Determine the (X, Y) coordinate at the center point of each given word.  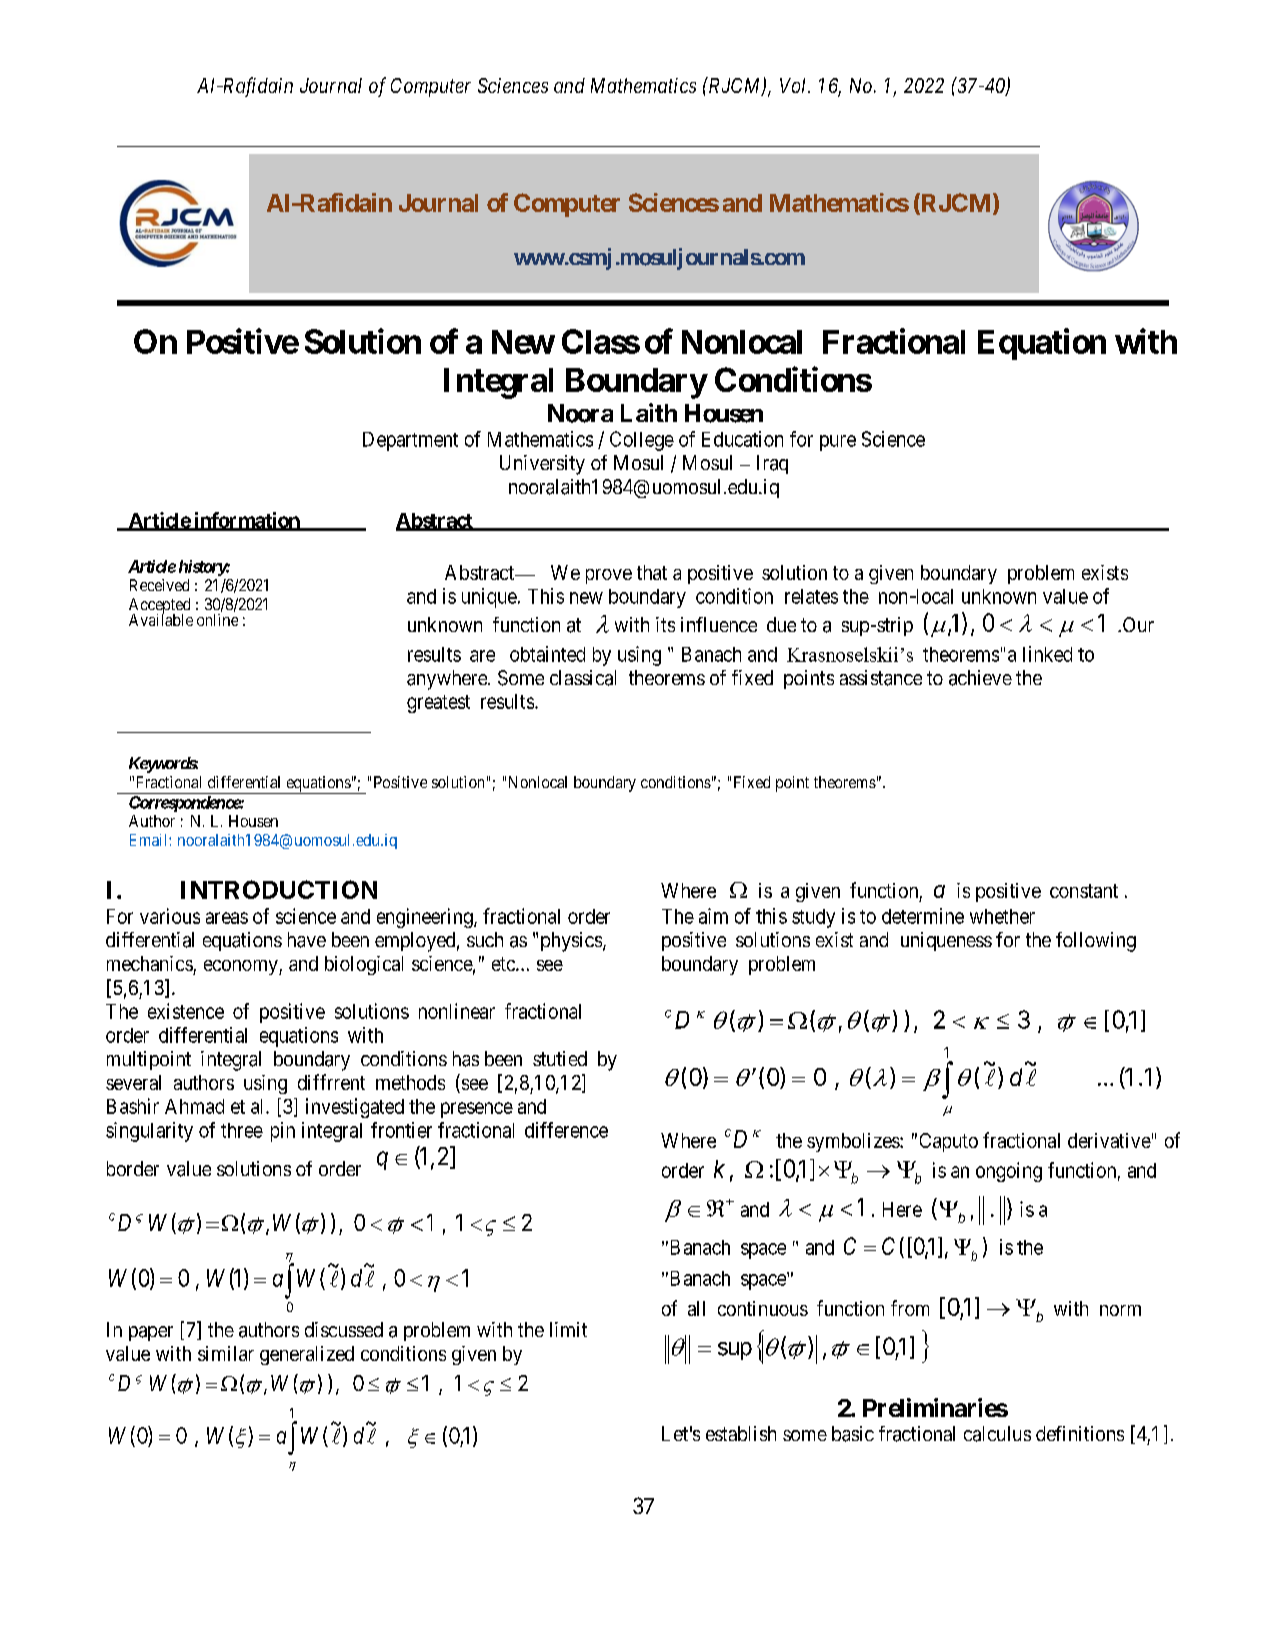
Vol (795, 85)
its (665, 624)
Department (410, 441)
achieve (980, 678)
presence (477, 1110)
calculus (997, 1434)
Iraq (772, 464)
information (246, 521)
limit (568, 1329)
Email (150, 840)
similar (226, 1353)
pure (838, 443)
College (642, 441)
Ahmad (194, 1106)
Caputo (949, 1142)
